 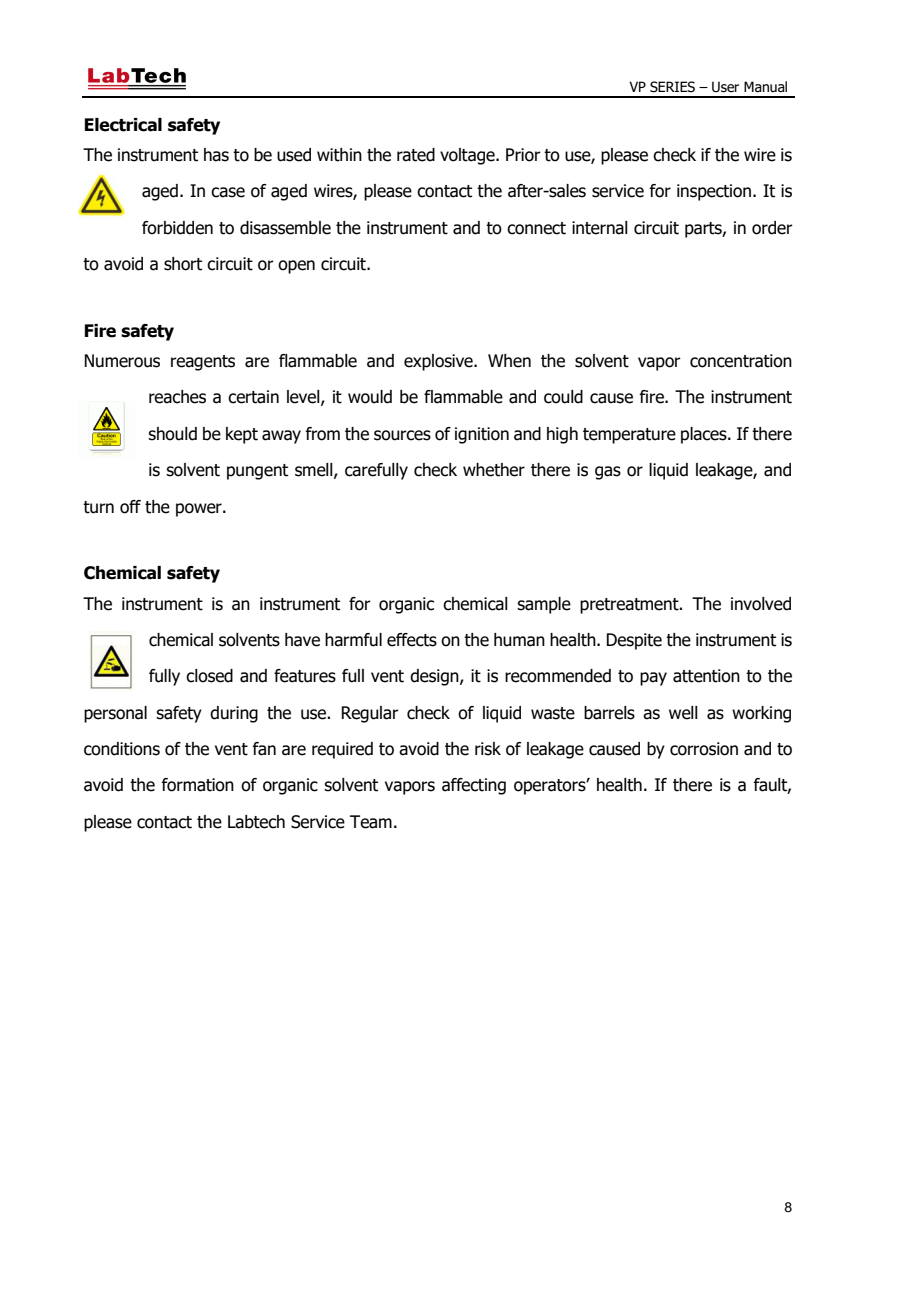 I want to click on Electrical, so click(x=123, y=125).
